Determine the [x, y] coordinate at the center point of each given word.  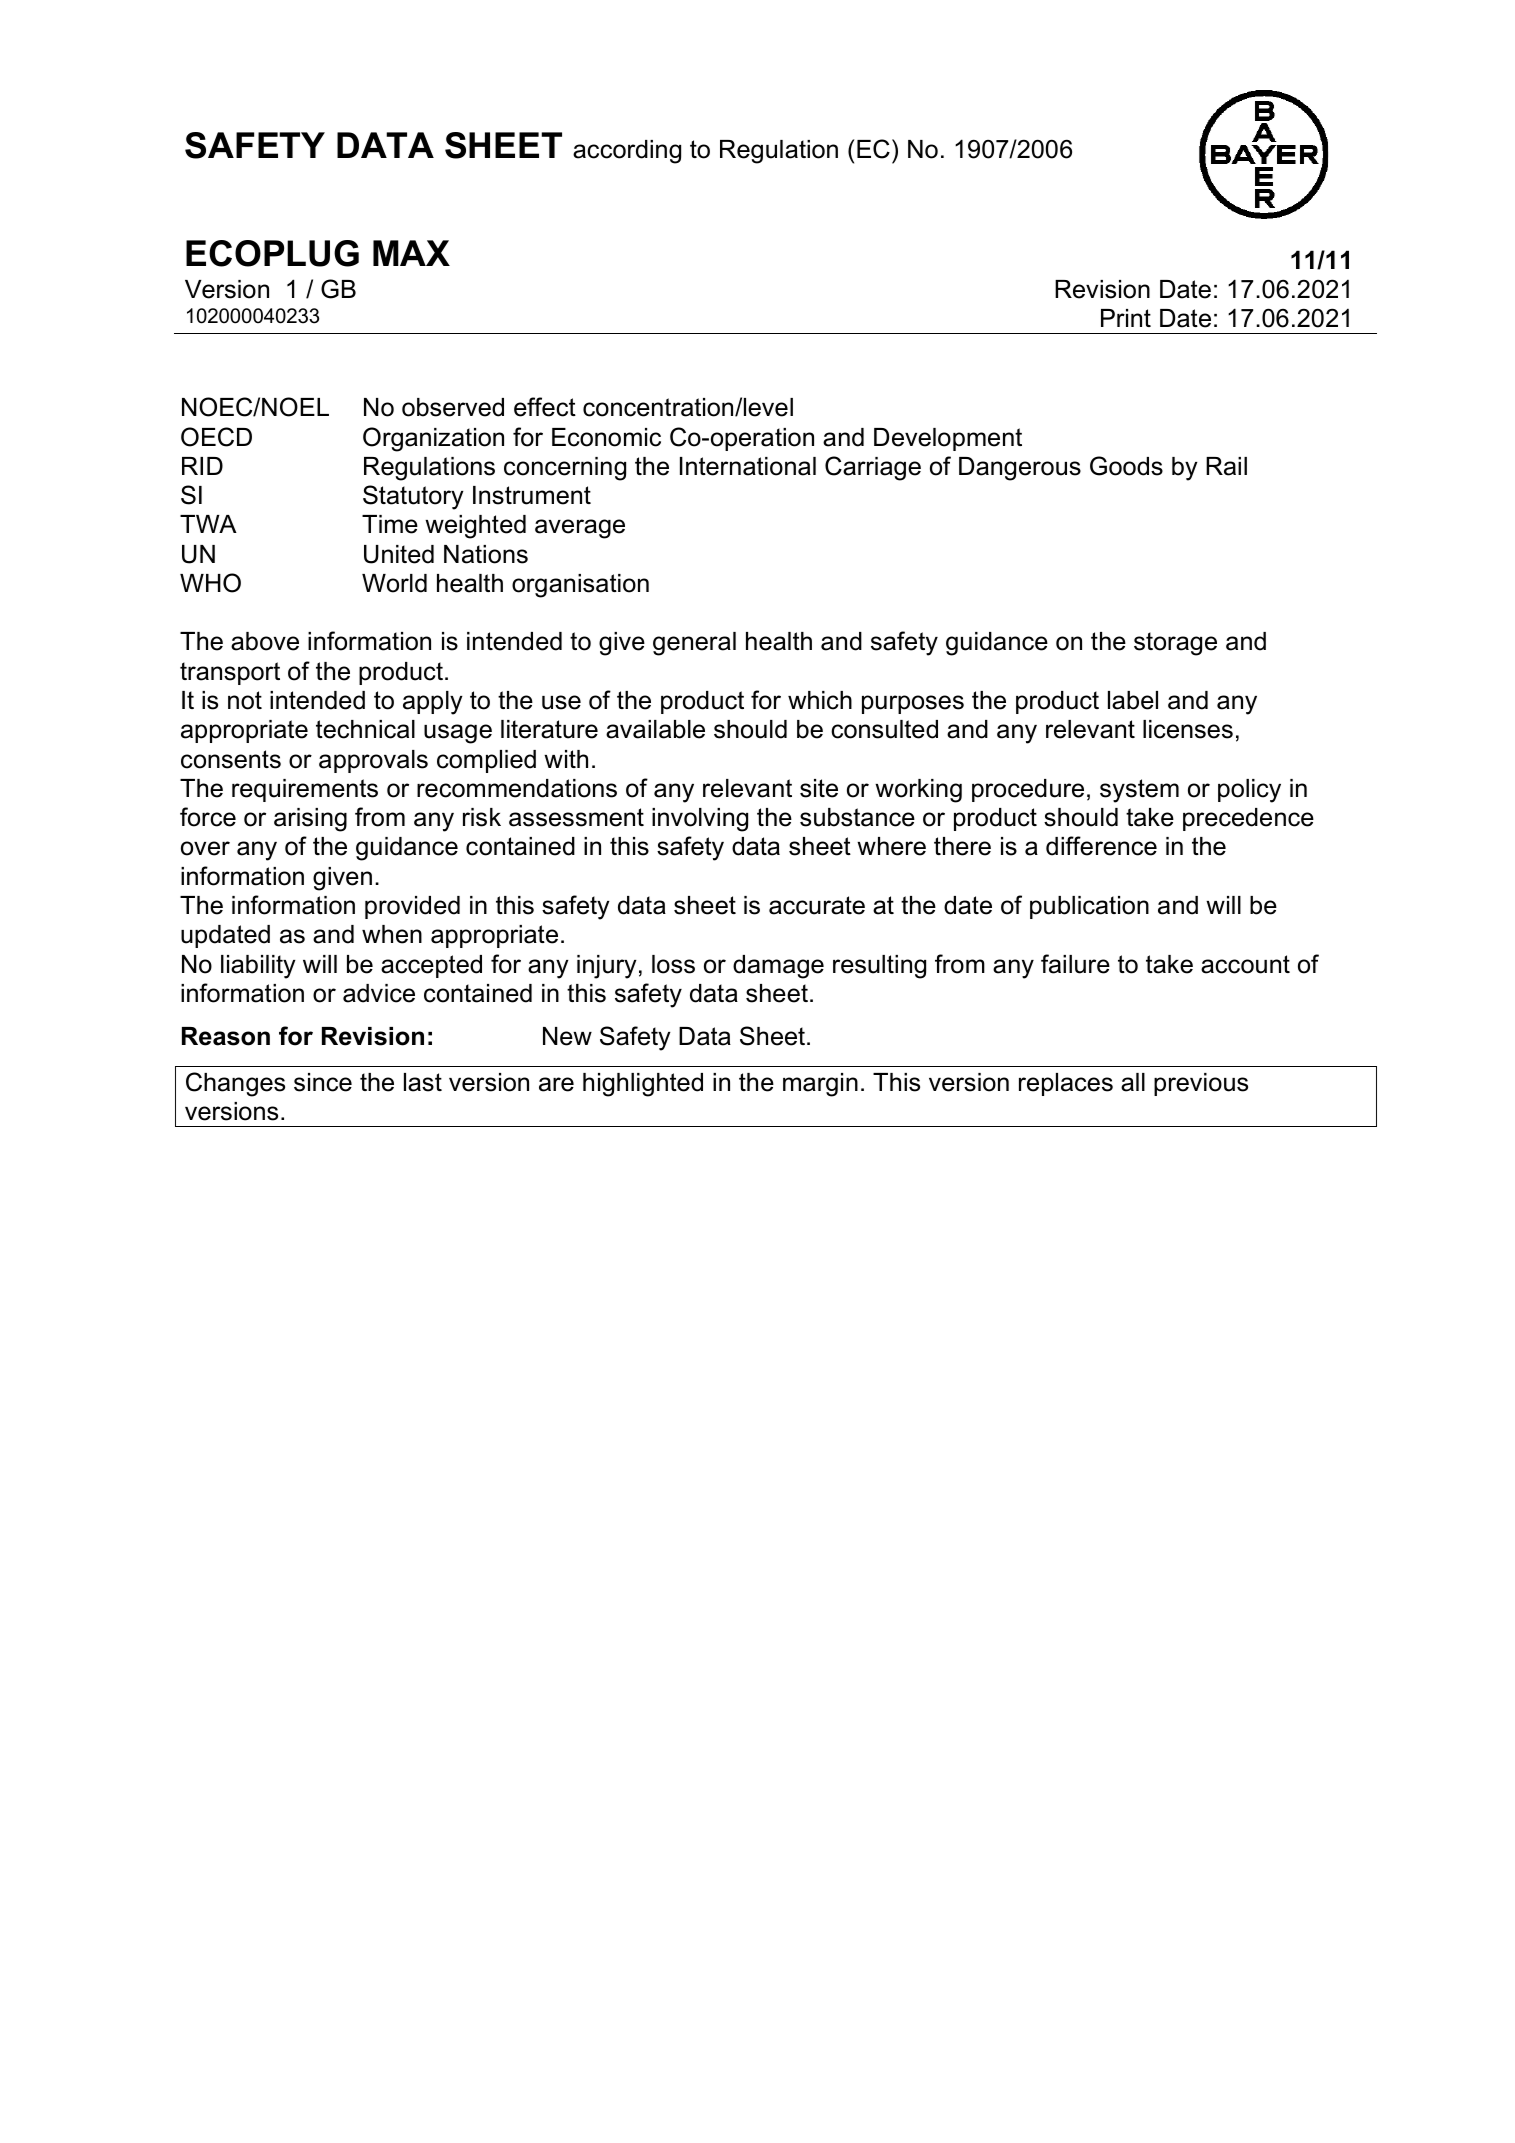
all [1133, 1082]
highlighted [643, 1085]
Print [1126, 318]
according [627, 152]
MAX [411, 253]
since [323, 1082]
